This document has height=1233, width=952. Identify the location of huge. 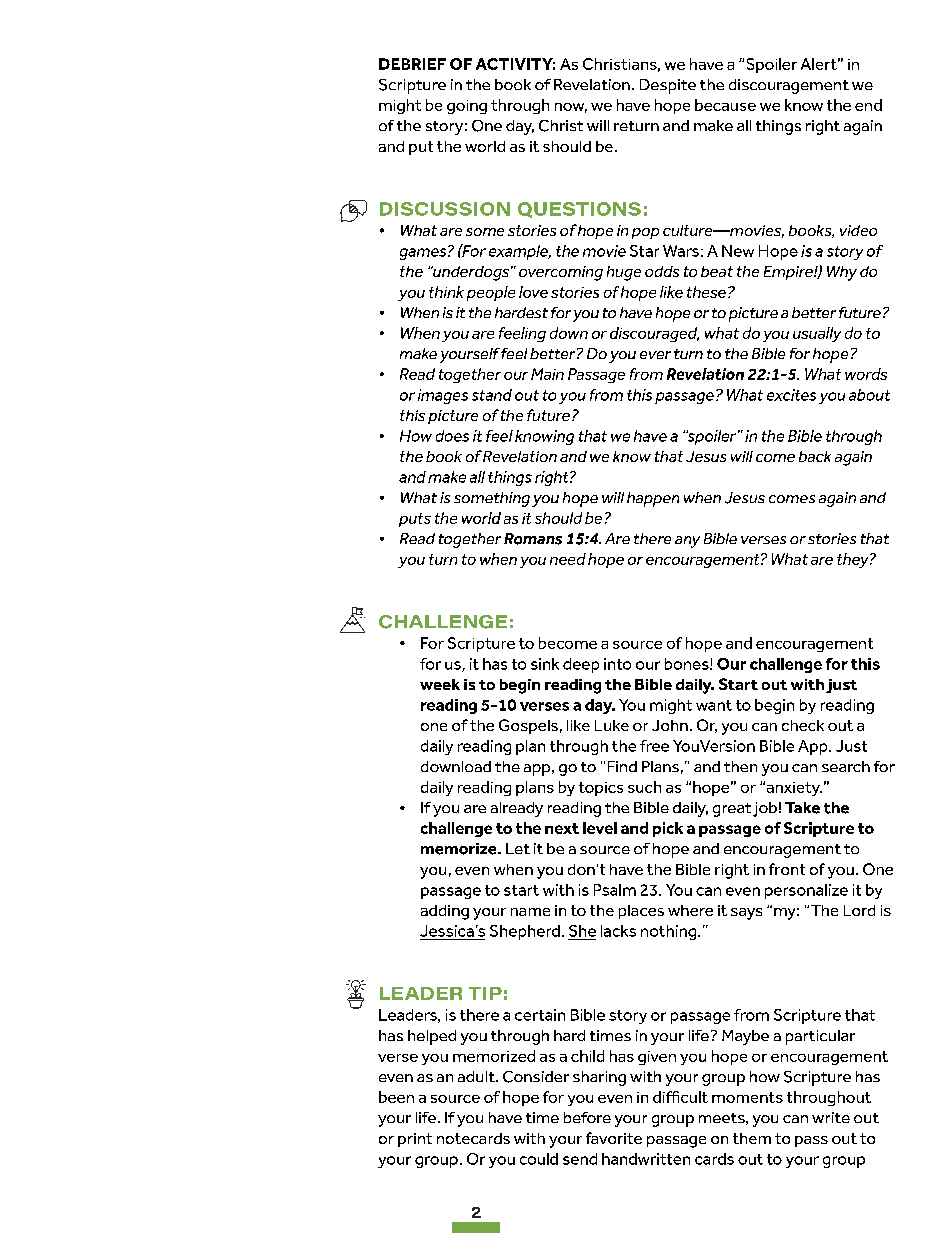
(624, 273).
